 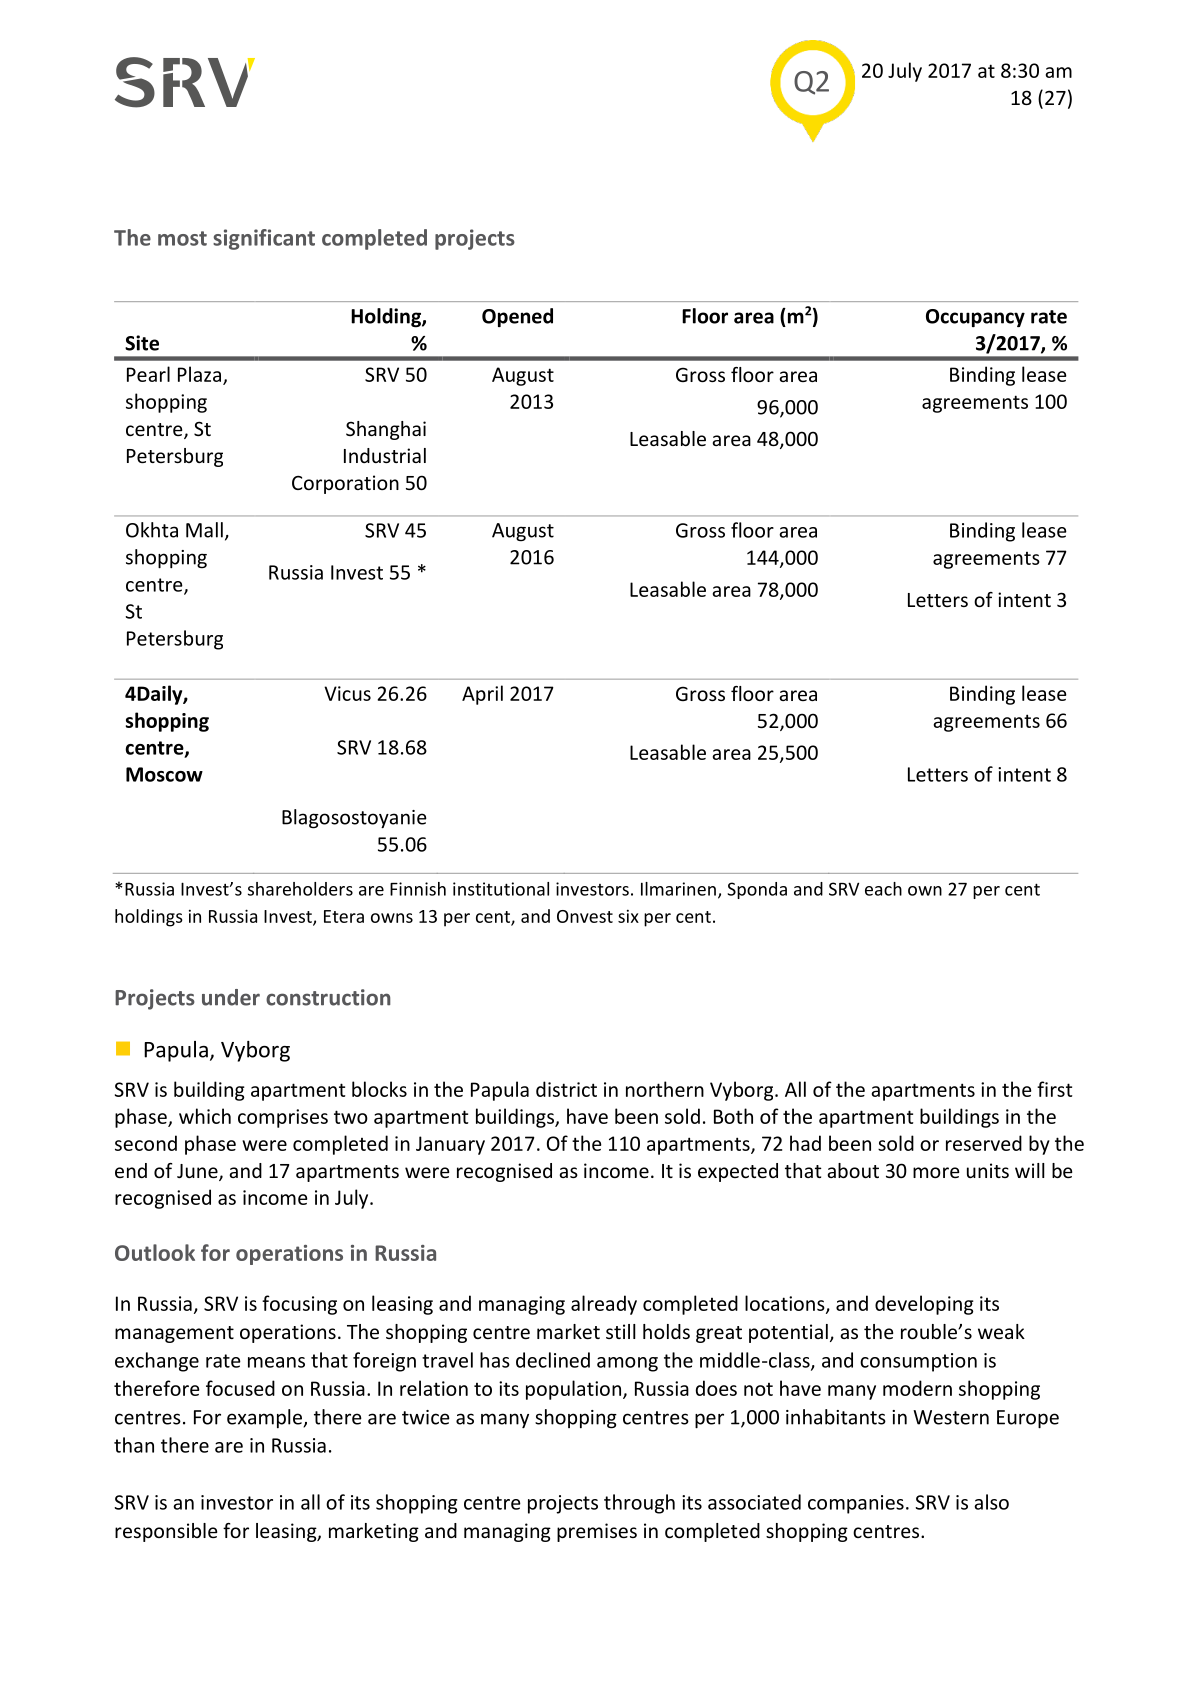 What do you see at coordinates (264, 239) in the screenshot?
I see `significant` at bounding box center [264, 239].
